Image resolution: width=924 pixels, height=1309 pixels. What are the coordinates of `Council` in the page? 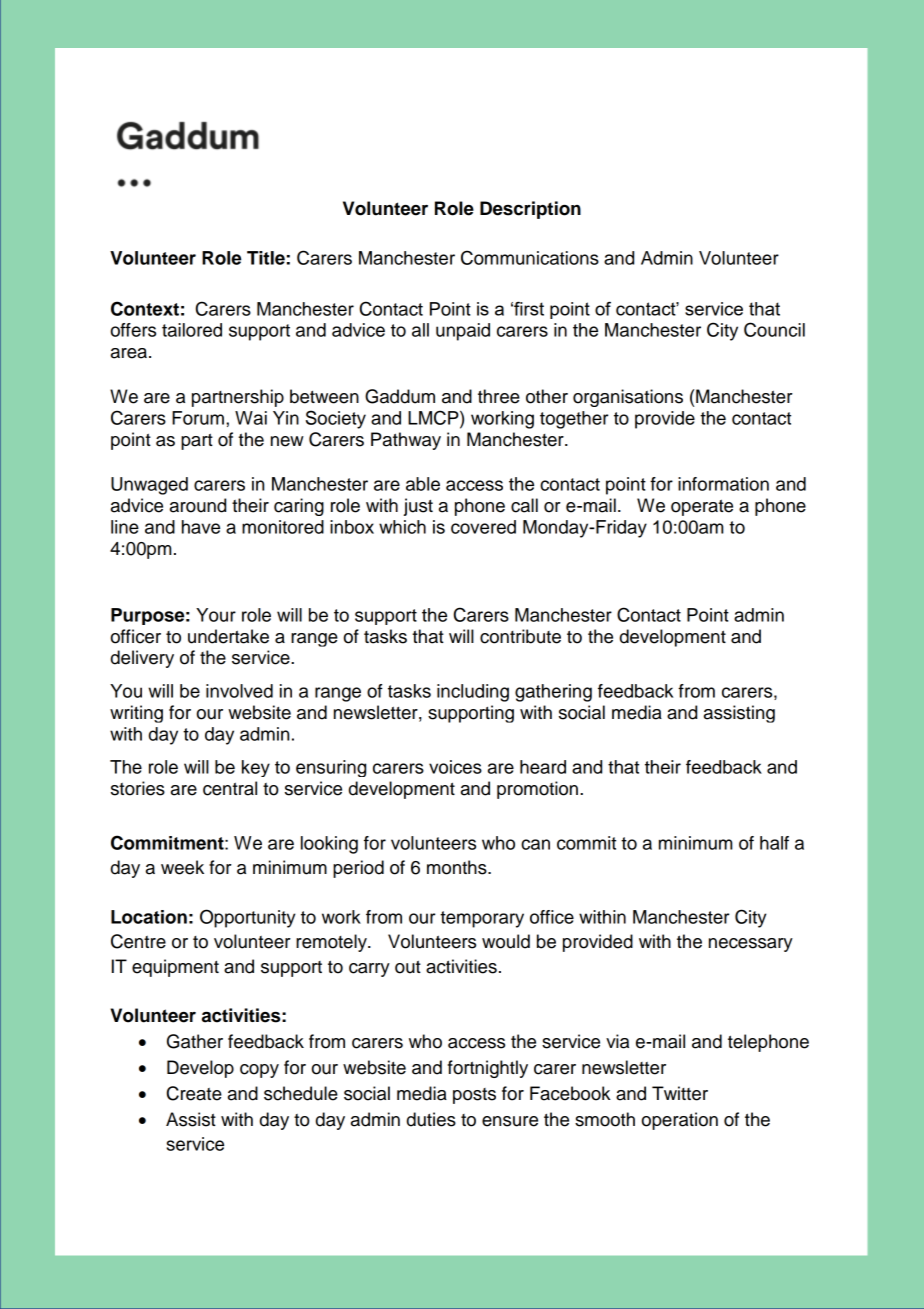 It's located at (774, 329).
